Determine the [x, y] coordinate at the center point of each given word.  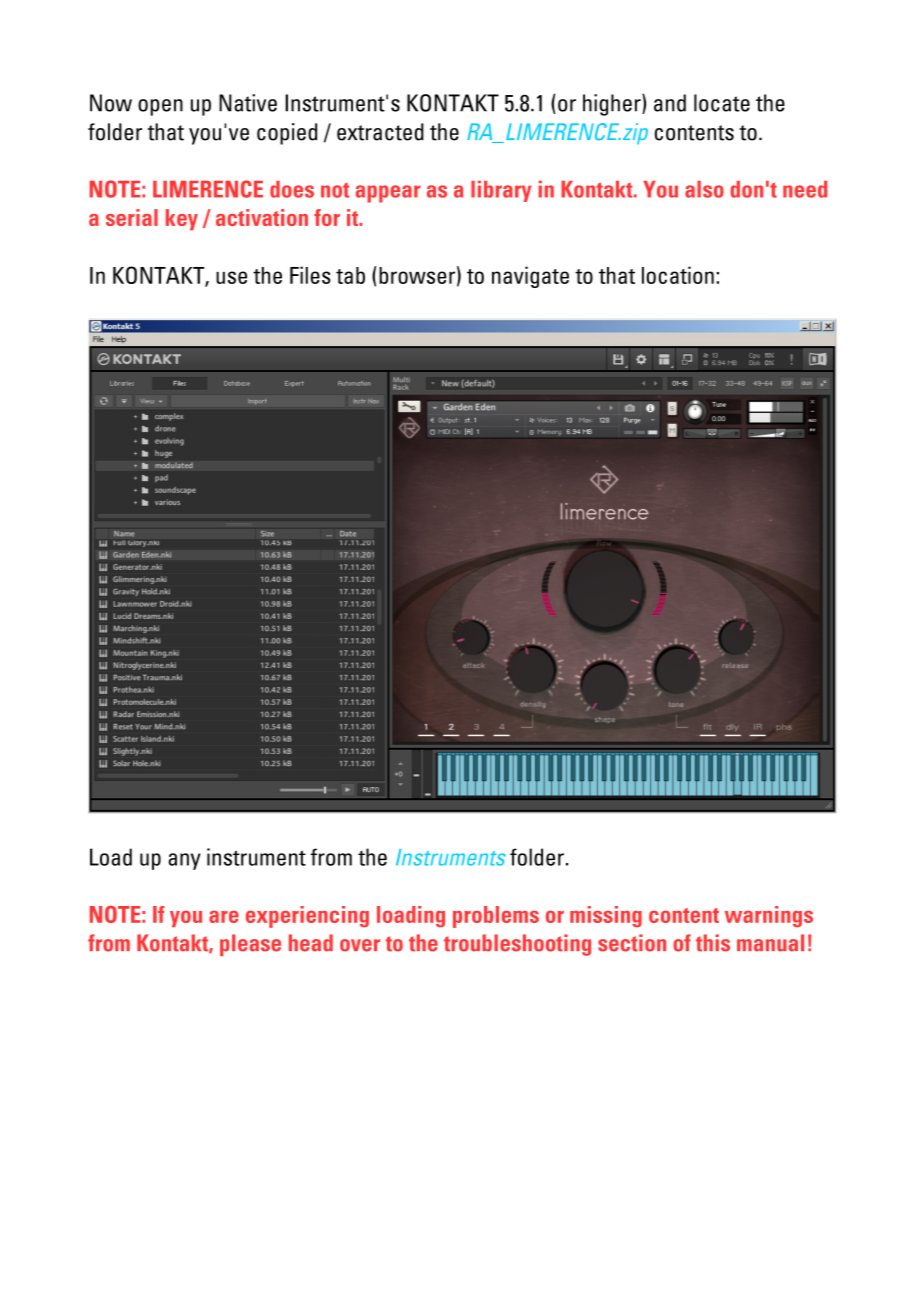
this [713, 943]
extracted [380, 132]
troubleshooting [517, 945]
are [224, 917]
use [231, 277]
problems [496, 917]
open [160, 107]
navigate [530, 277]
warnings [769, 916]
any [184, 861]
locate [722, 103]
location [678, 275]
